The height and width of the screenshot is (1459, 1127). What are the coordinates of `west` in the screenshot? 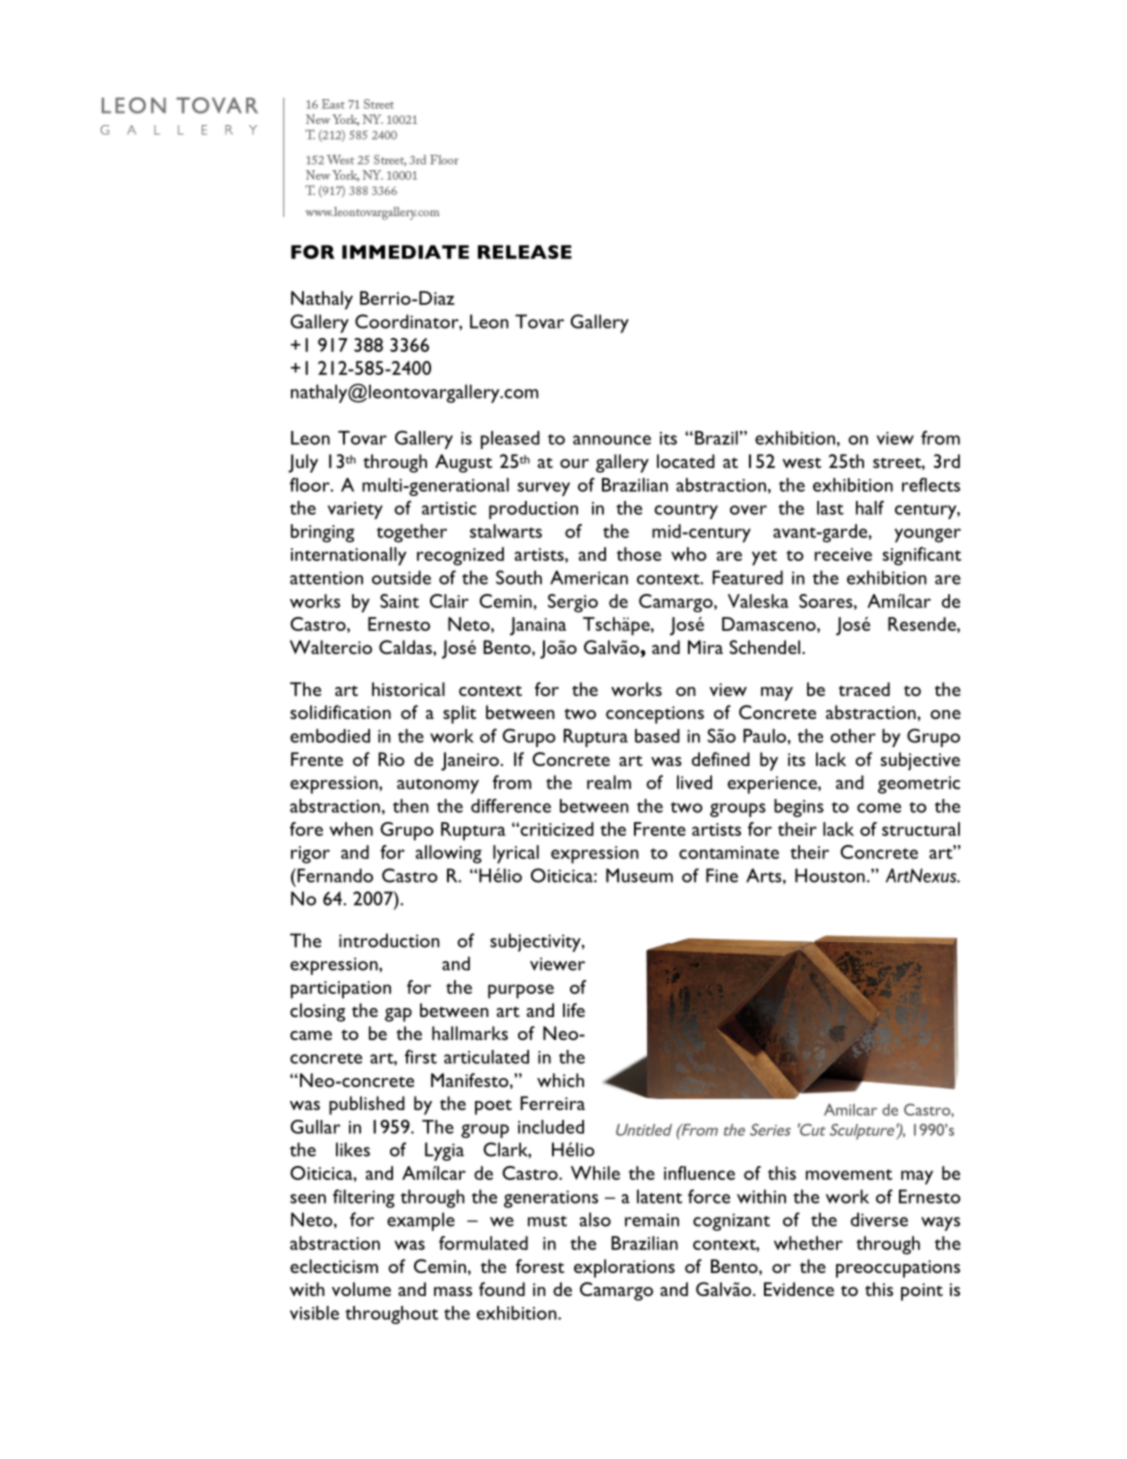 It's located at (801, 462).
